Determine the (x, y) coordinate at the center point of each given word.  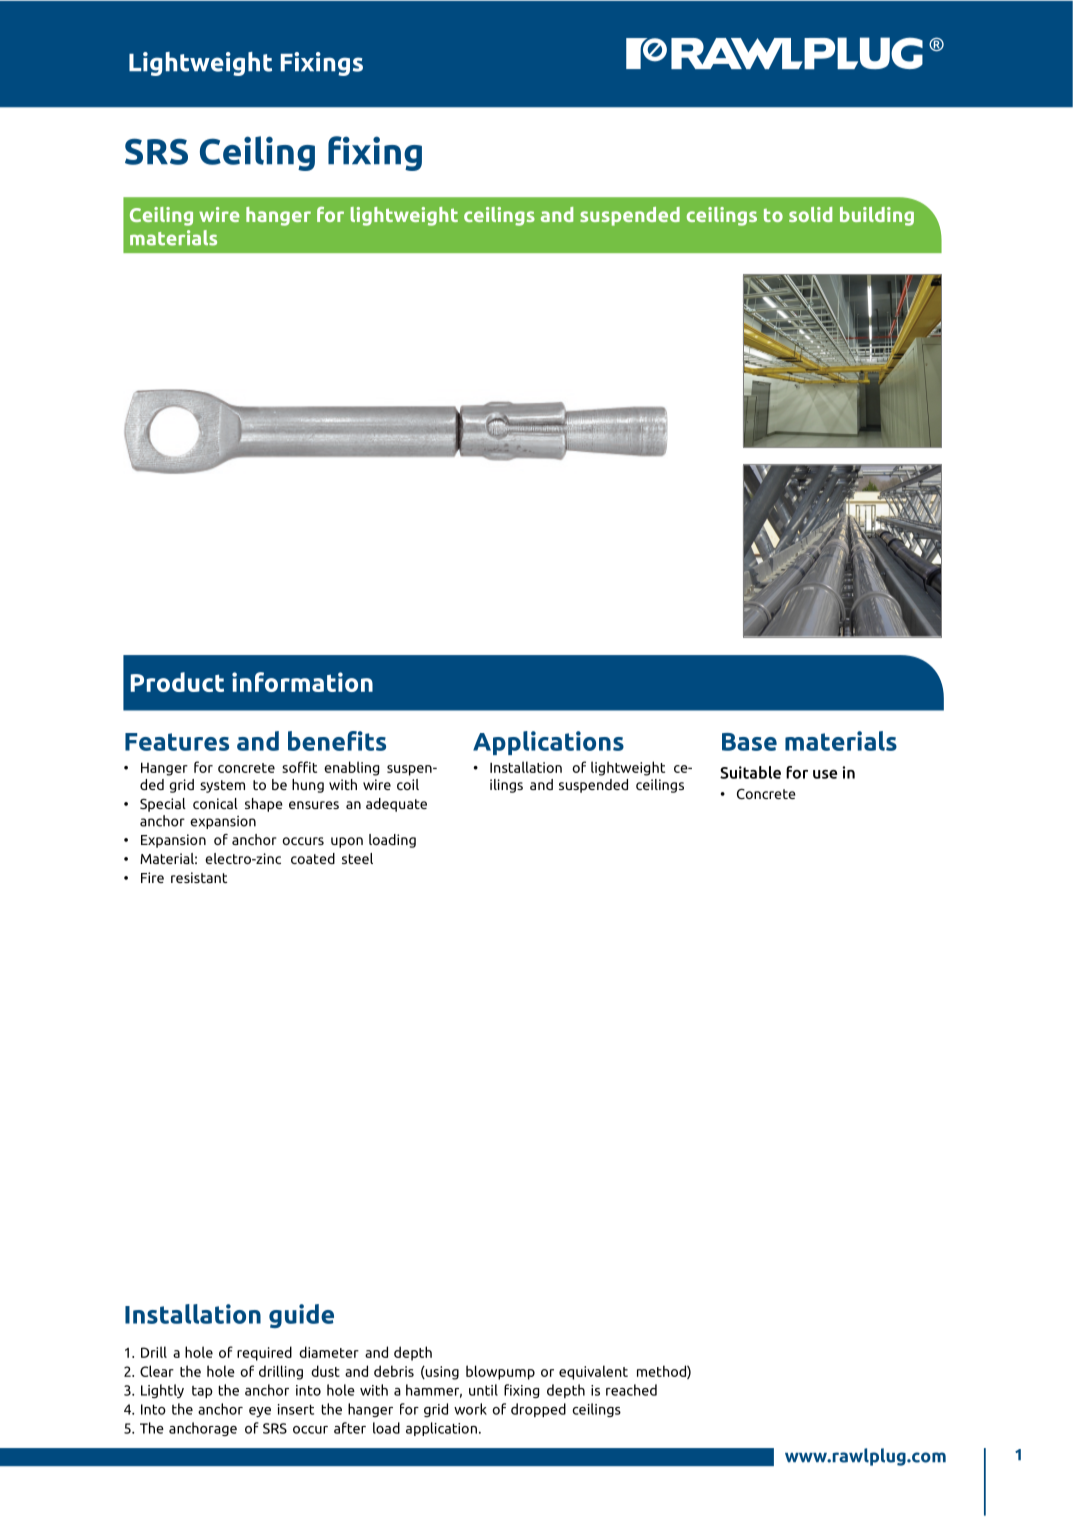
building (877, 216)
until (483, 1390)
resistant (199, 877)
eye (260, 1412)
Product (177, 682)
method (662, 1372)
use (825, 774)
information (302, 682)
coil (408, 784)
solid (810, 214)
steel (357, 858)
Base (749, 742)
